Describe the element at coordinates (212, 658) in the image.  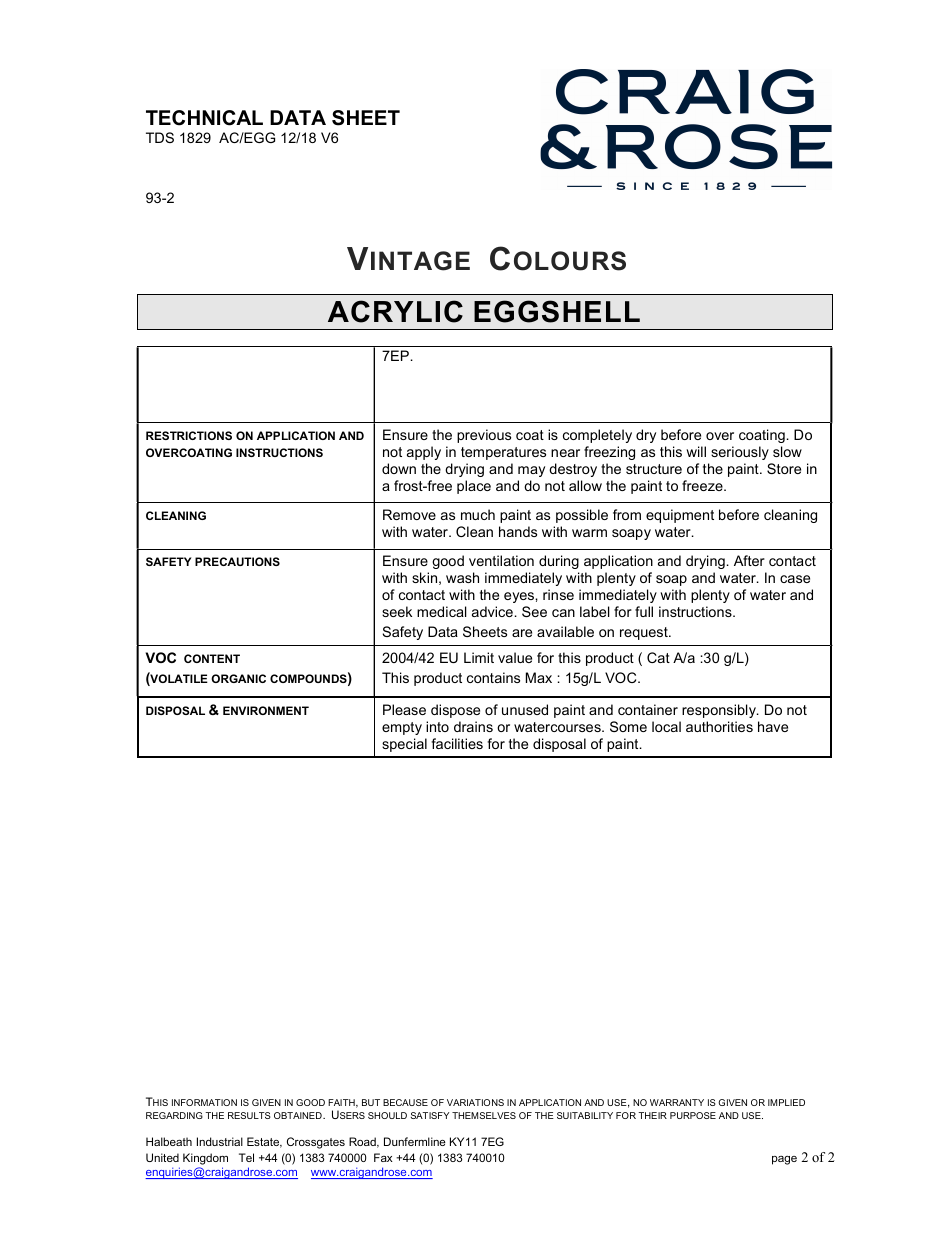
I see `CONTENT` at that location.
